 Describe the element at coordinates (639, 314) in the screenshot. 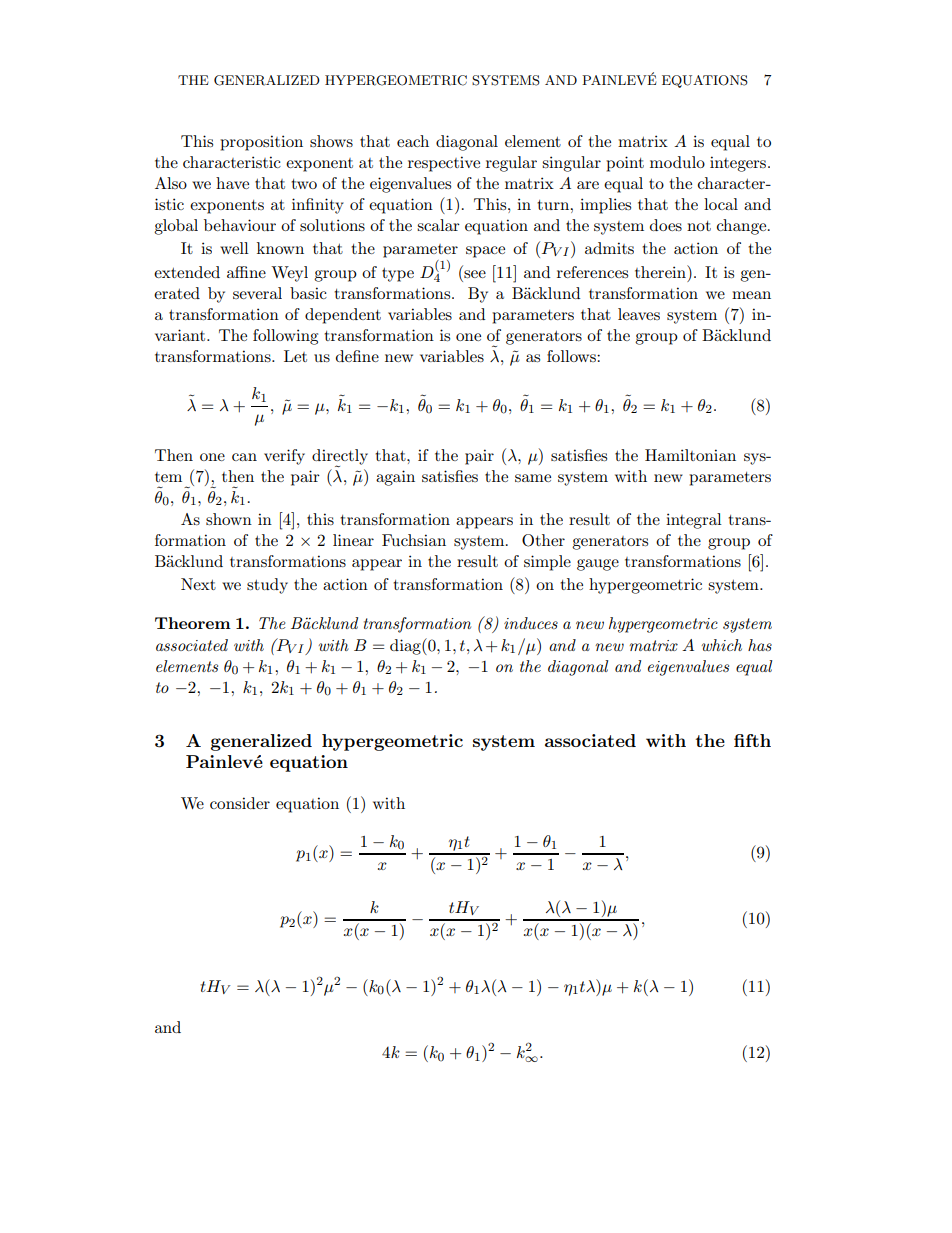

I see `leaves` at that location.
